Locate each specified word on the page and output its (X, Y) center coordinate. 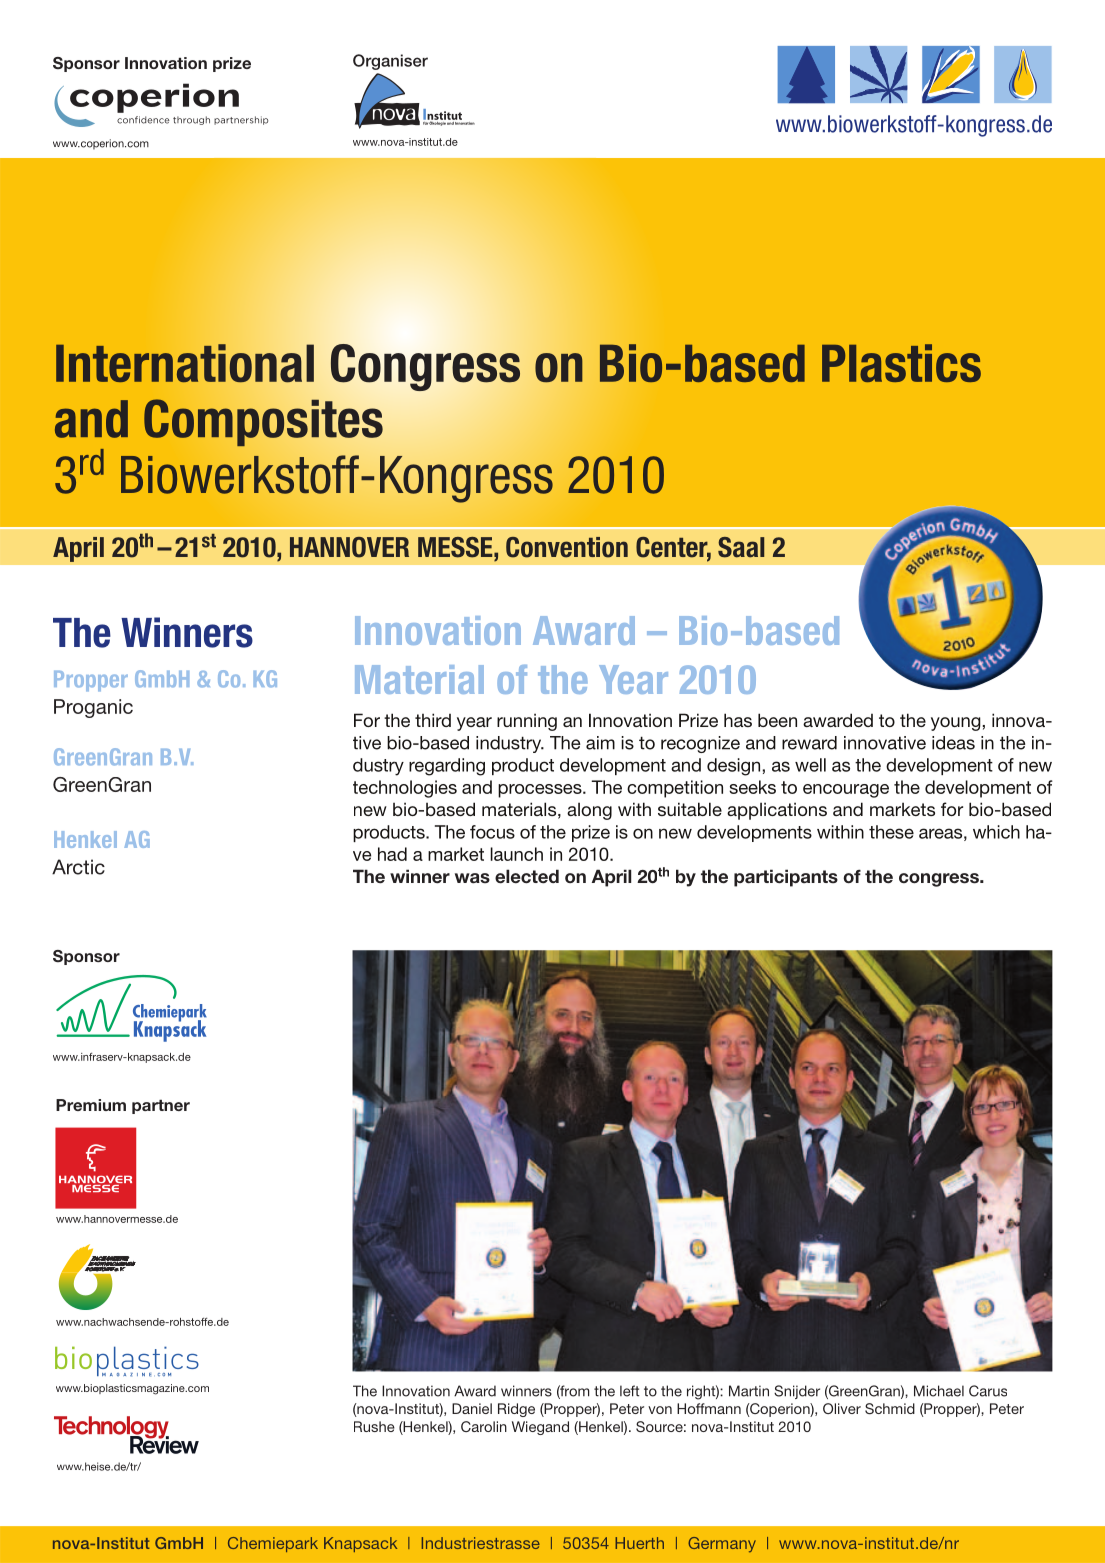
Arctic (78, 867)
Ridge (516, 1410)
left (629, 1391)
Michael (939, 1391)
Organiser (390, 62)
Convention (567, 547)
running (527, 722)
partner (161, 1106)
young (956, 724)
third (433, 720)
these (891, 832)
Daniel (472, 1408)
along (589, 811)
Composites (263, 422)
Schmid (890, 1408)
